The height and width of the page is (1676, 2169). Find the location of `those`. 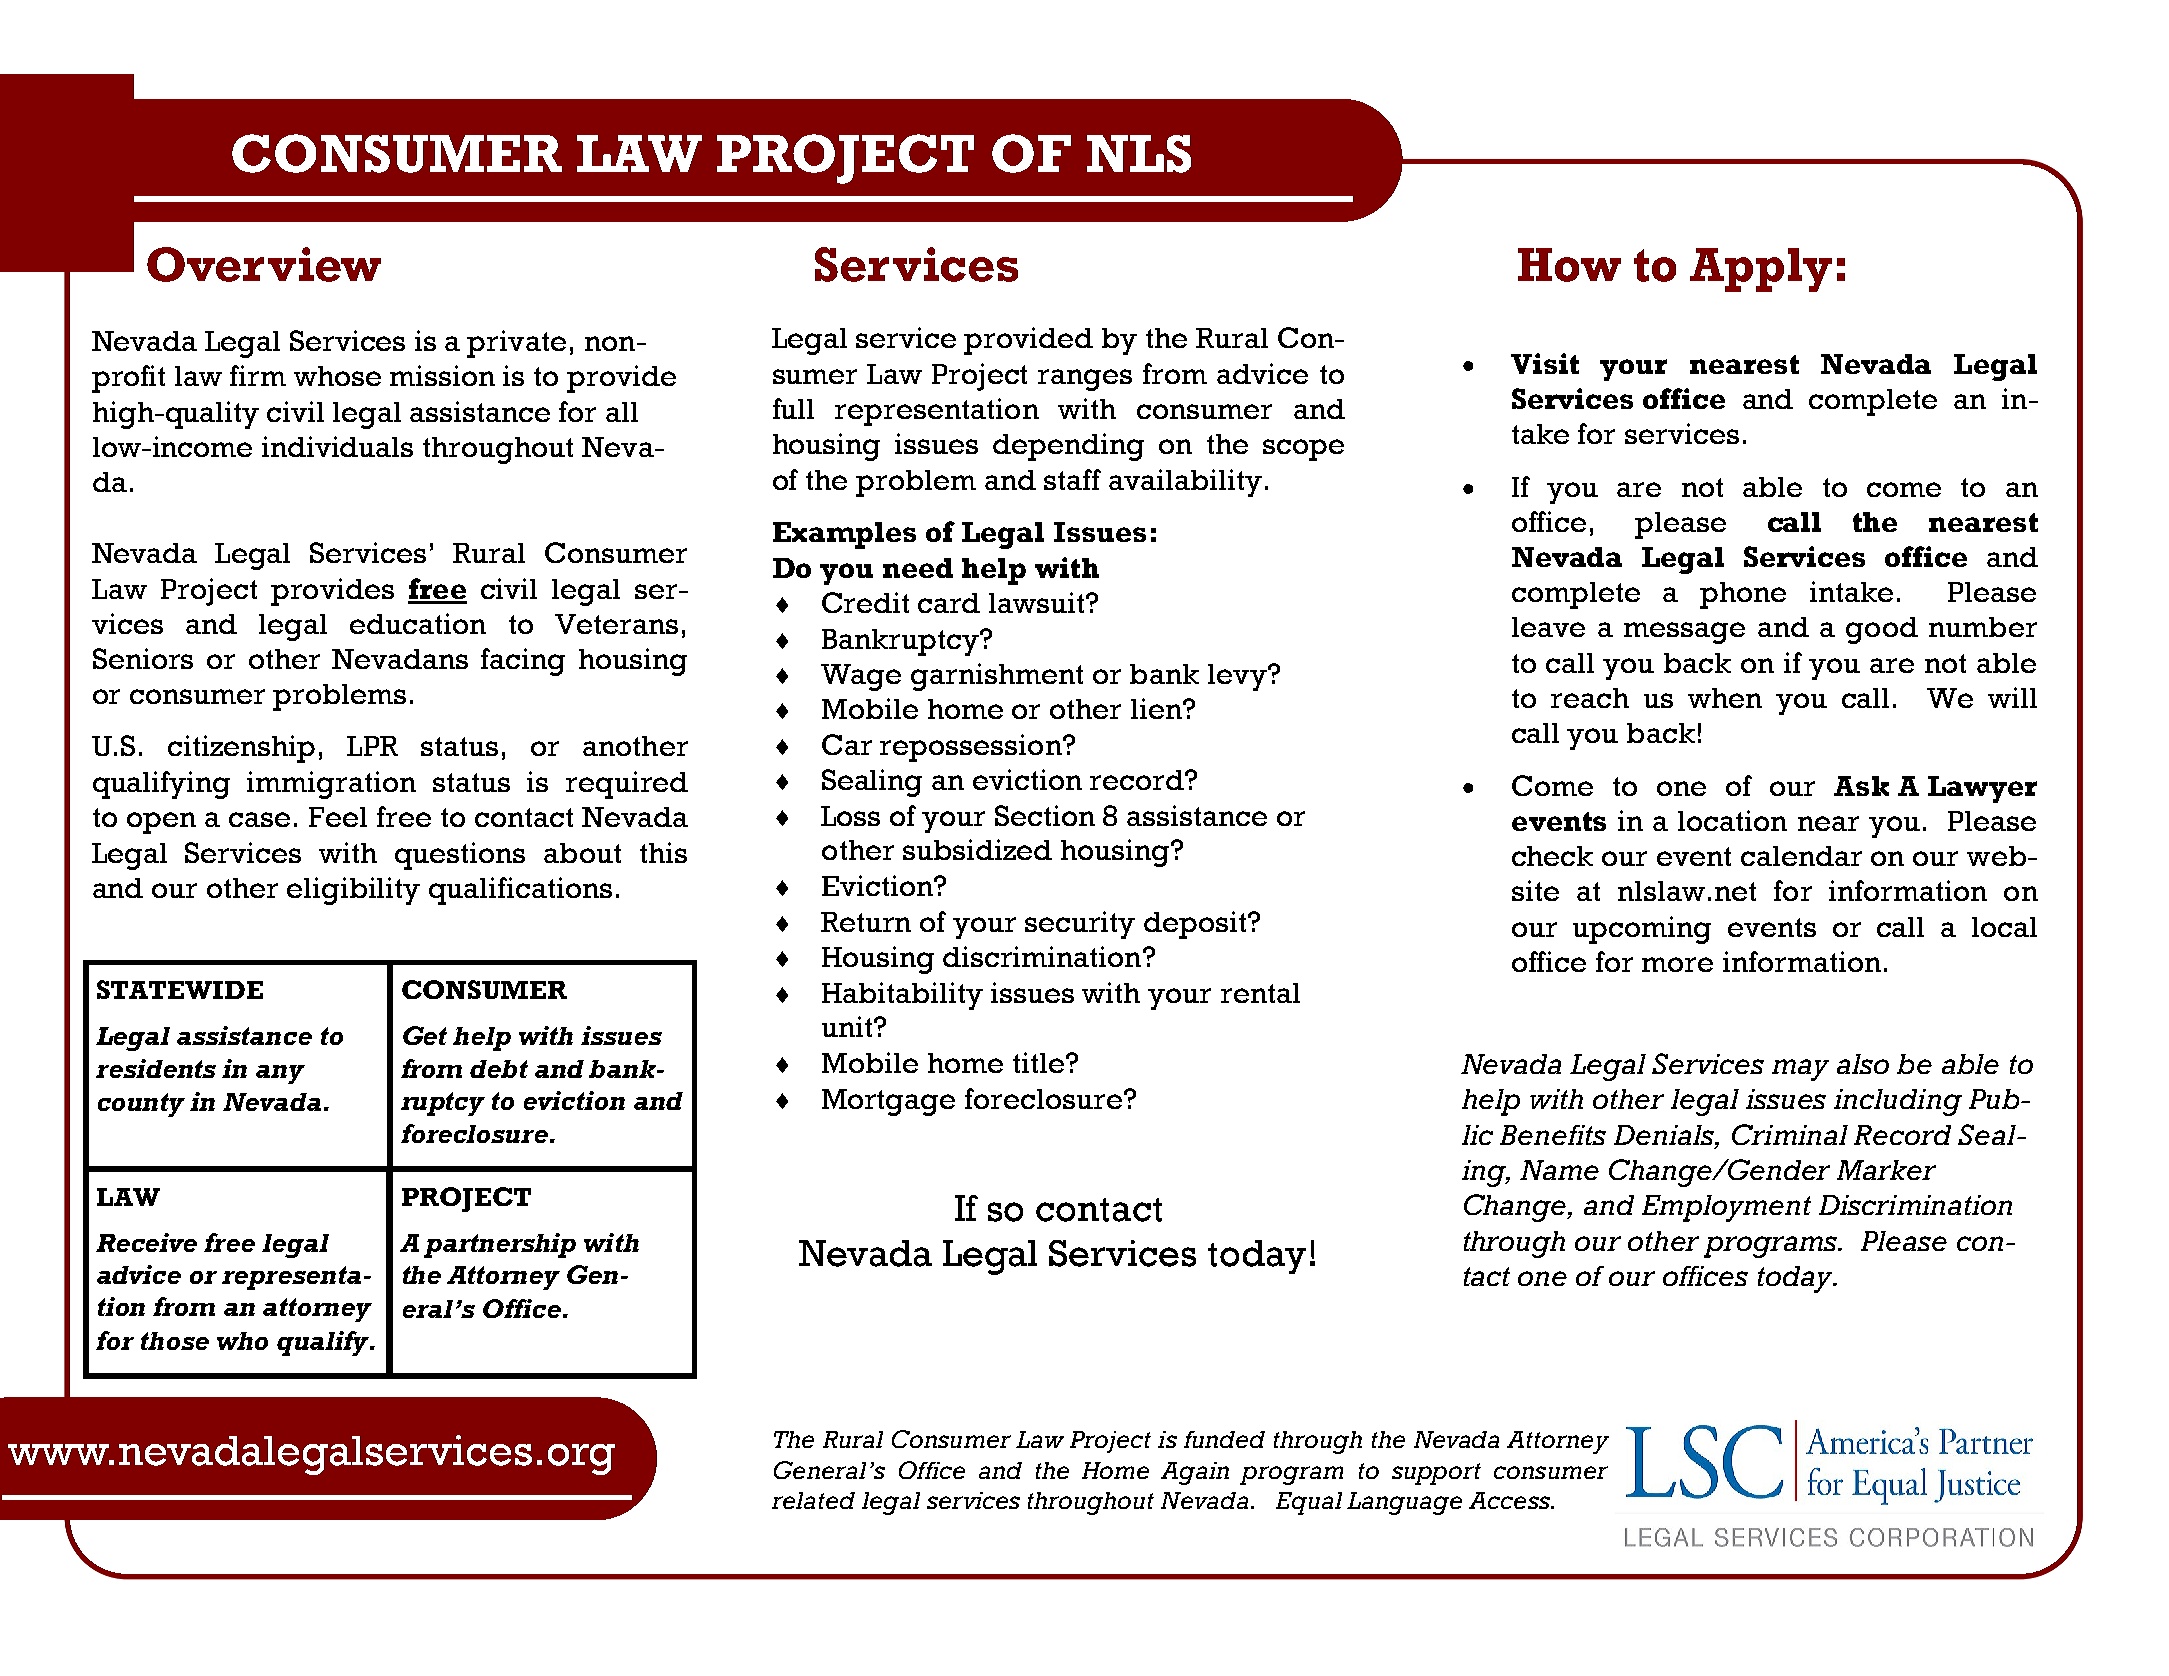

those is located at coordinates (175, 1341).
